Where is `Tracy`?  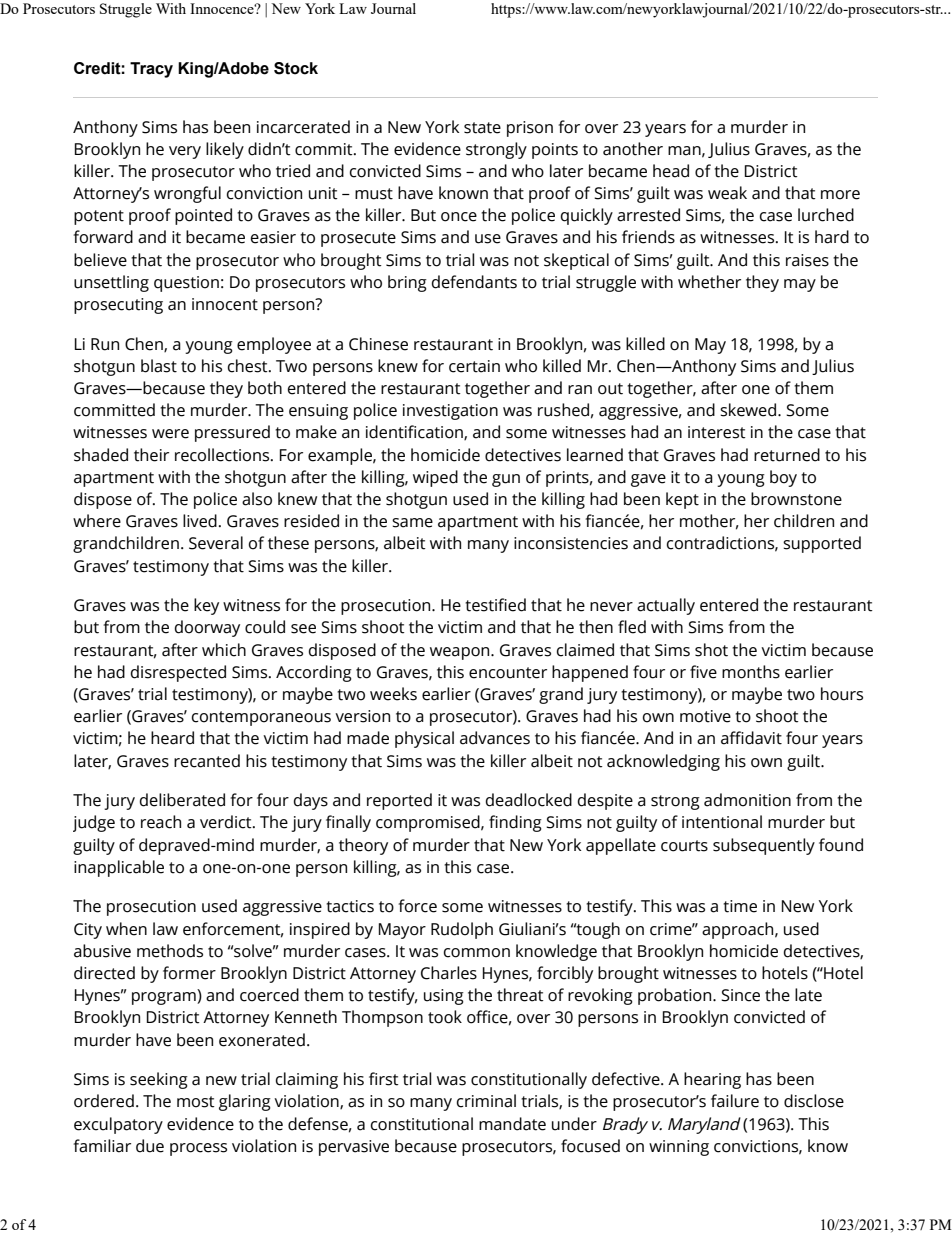
Tracy is located at coordinates (151, 70).
